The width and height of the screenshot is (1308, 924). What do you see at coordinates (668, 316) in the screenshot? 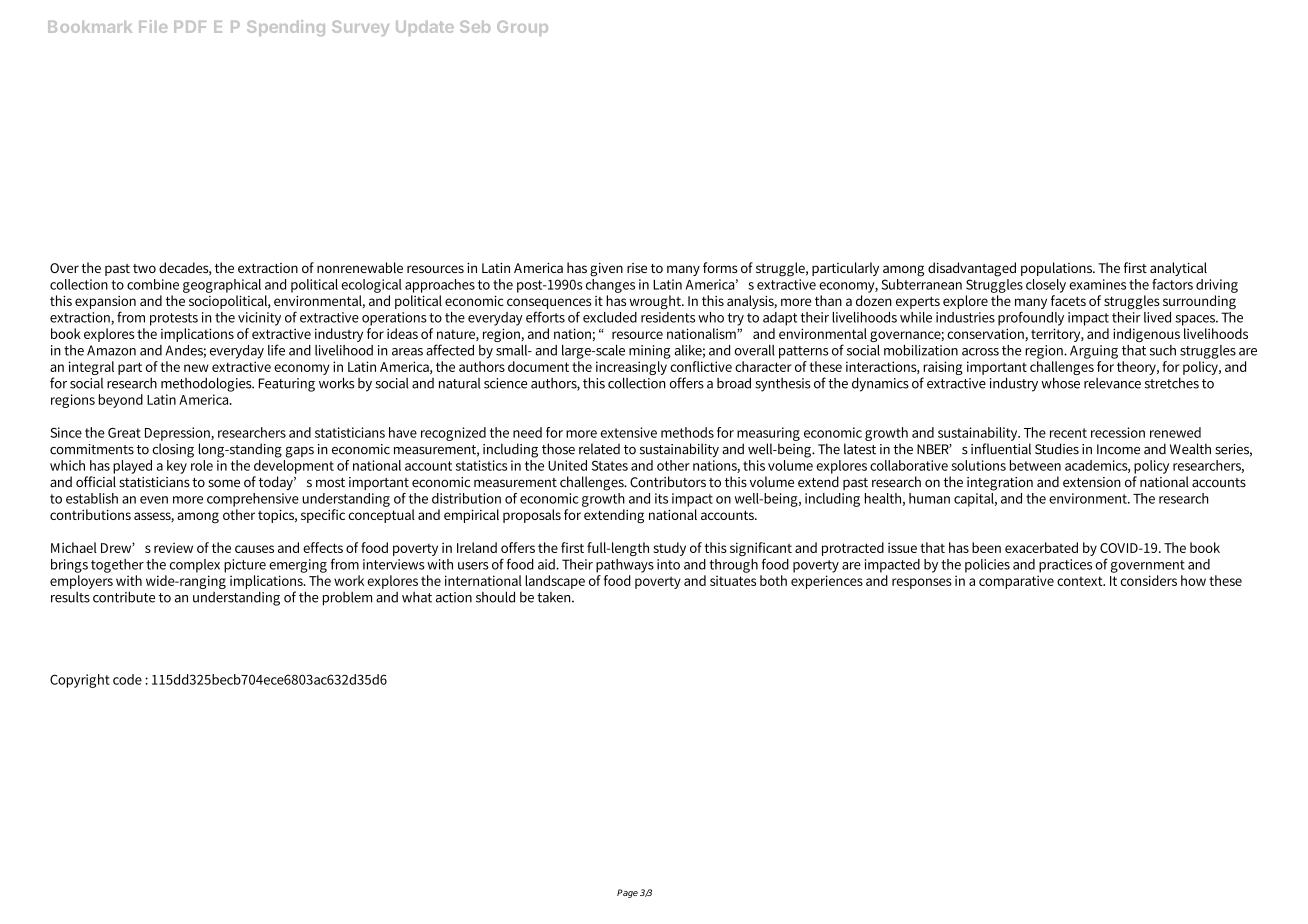
I see `residents` at bounding box center [668, 316].
